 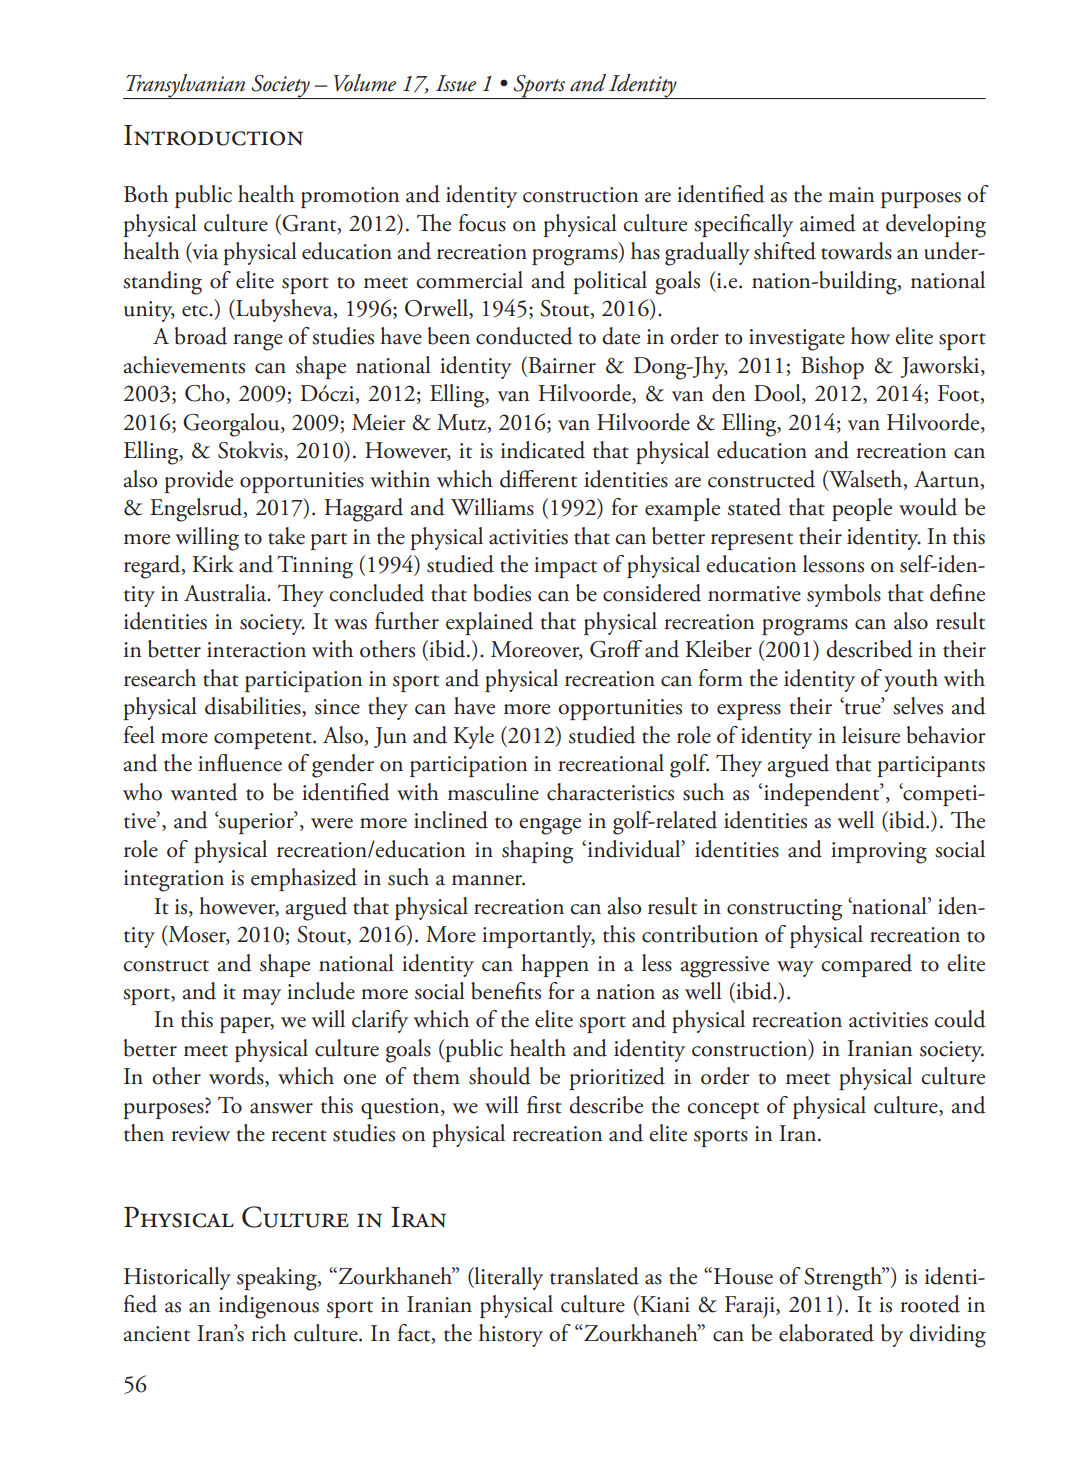 What do you see at coordinates (456, 83) in the screenshot?
I see `Issue` at bounding box center [456, 83].
